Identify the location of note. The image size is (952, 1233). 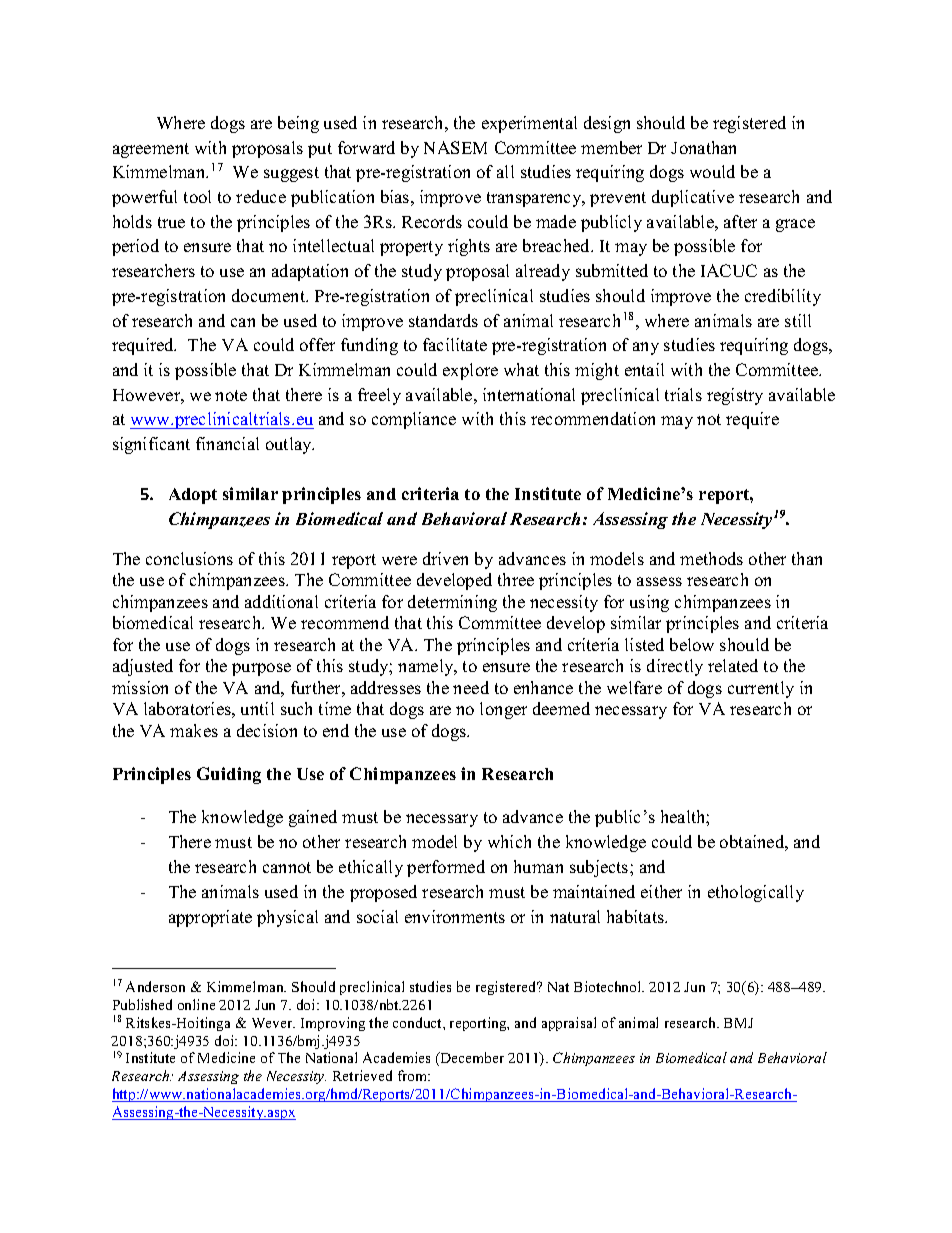
(231, 395).
